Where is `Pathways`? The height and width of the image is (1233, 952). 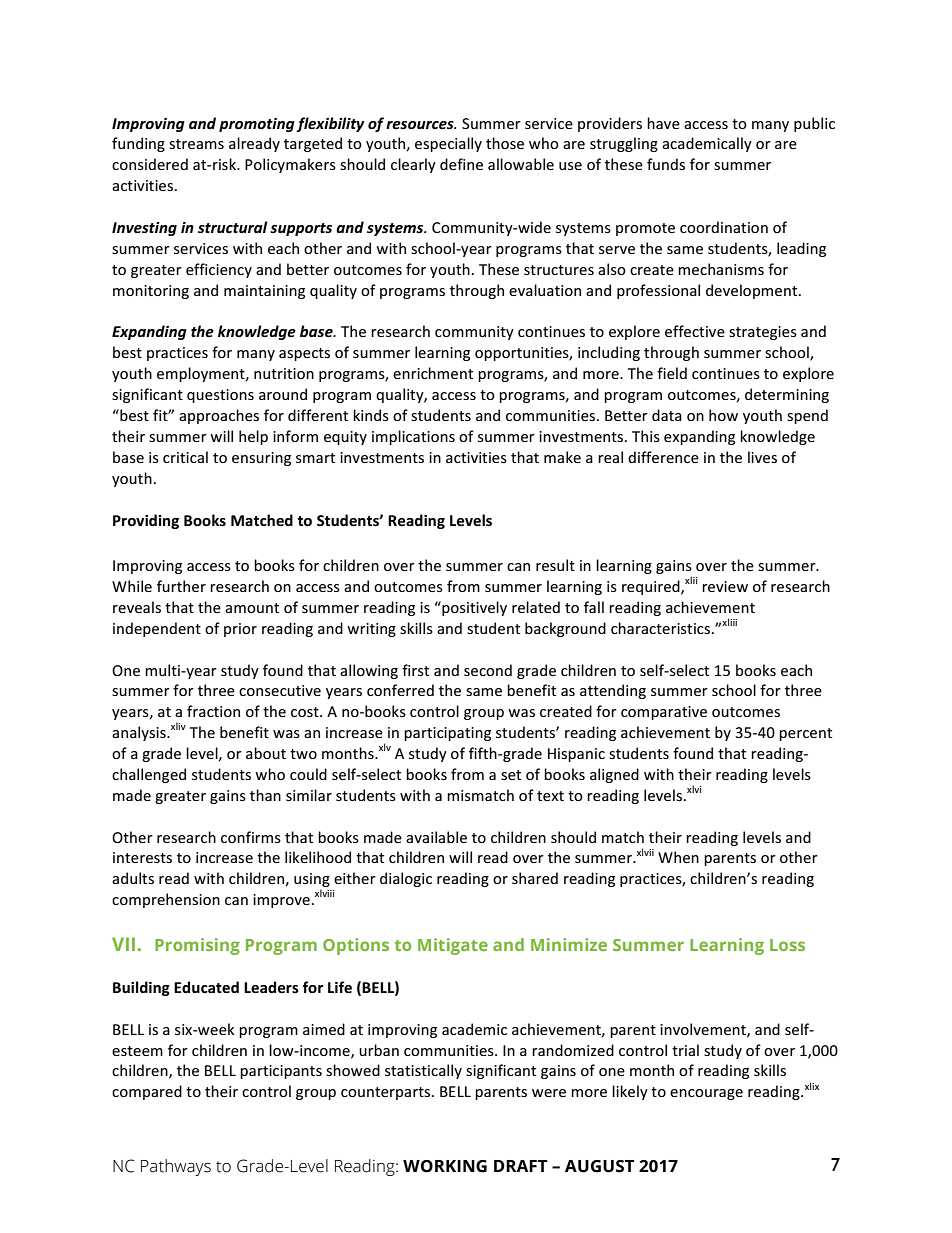
Pathways is located at coordinates (176, 1167).
